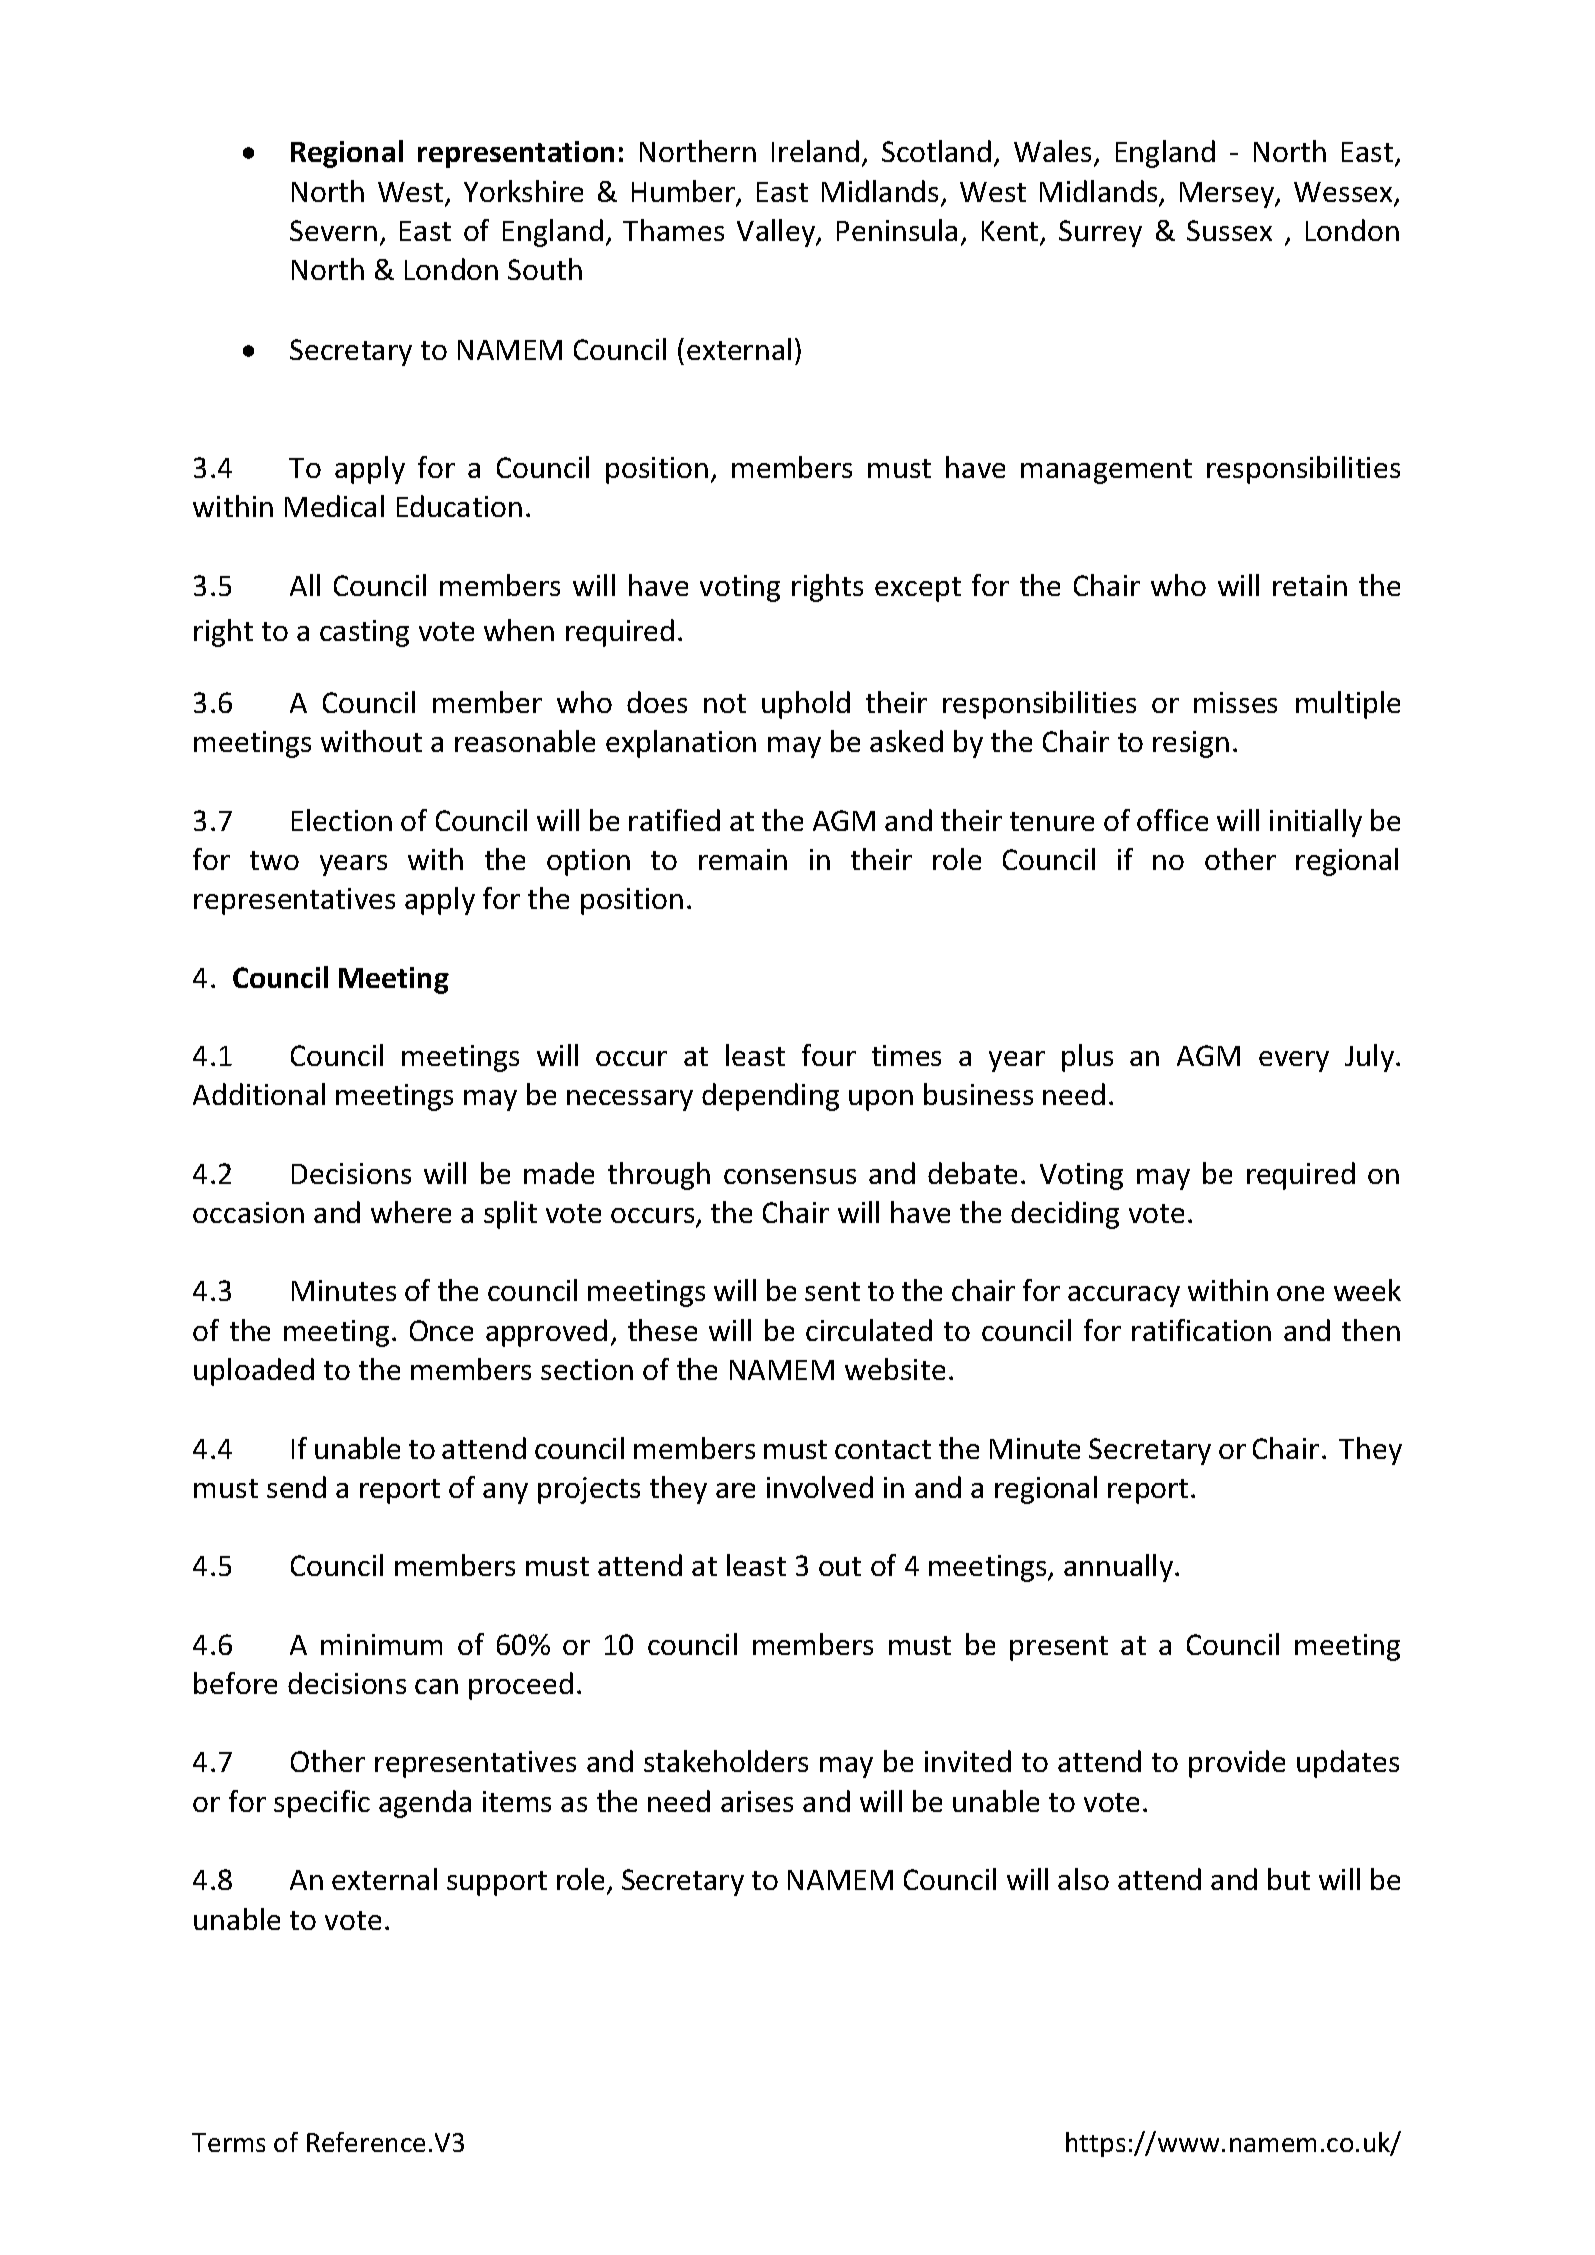 The width and height of the screenshot is (1595, 2255). What do you see at coordinates (228, 2142) in the screenshot?
I see `Terms` at bounding box center [228, 2142].
